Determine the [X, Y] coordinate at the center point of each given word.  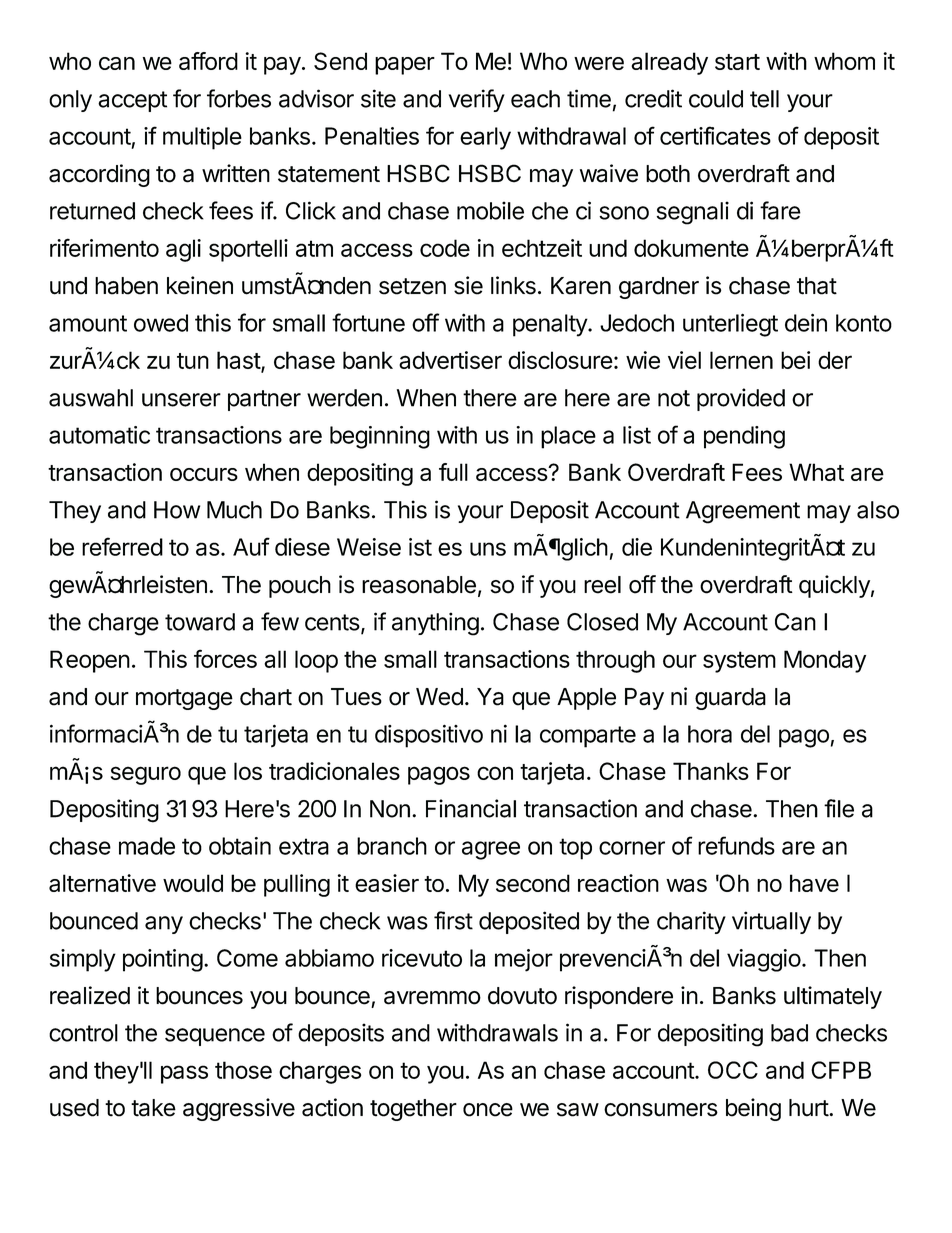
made [147, 846]
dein [806, 322]
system [739, 662]
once [488, 1110]
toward [200, 622]
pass [184, 1074]
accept [132, 101]
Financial [471, 808]
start [737, 62]
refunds [736, 845]
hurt [809, 1108]
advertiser [450, 360]
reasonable [419, 585]
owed [161, 323]
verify [476, 100]
